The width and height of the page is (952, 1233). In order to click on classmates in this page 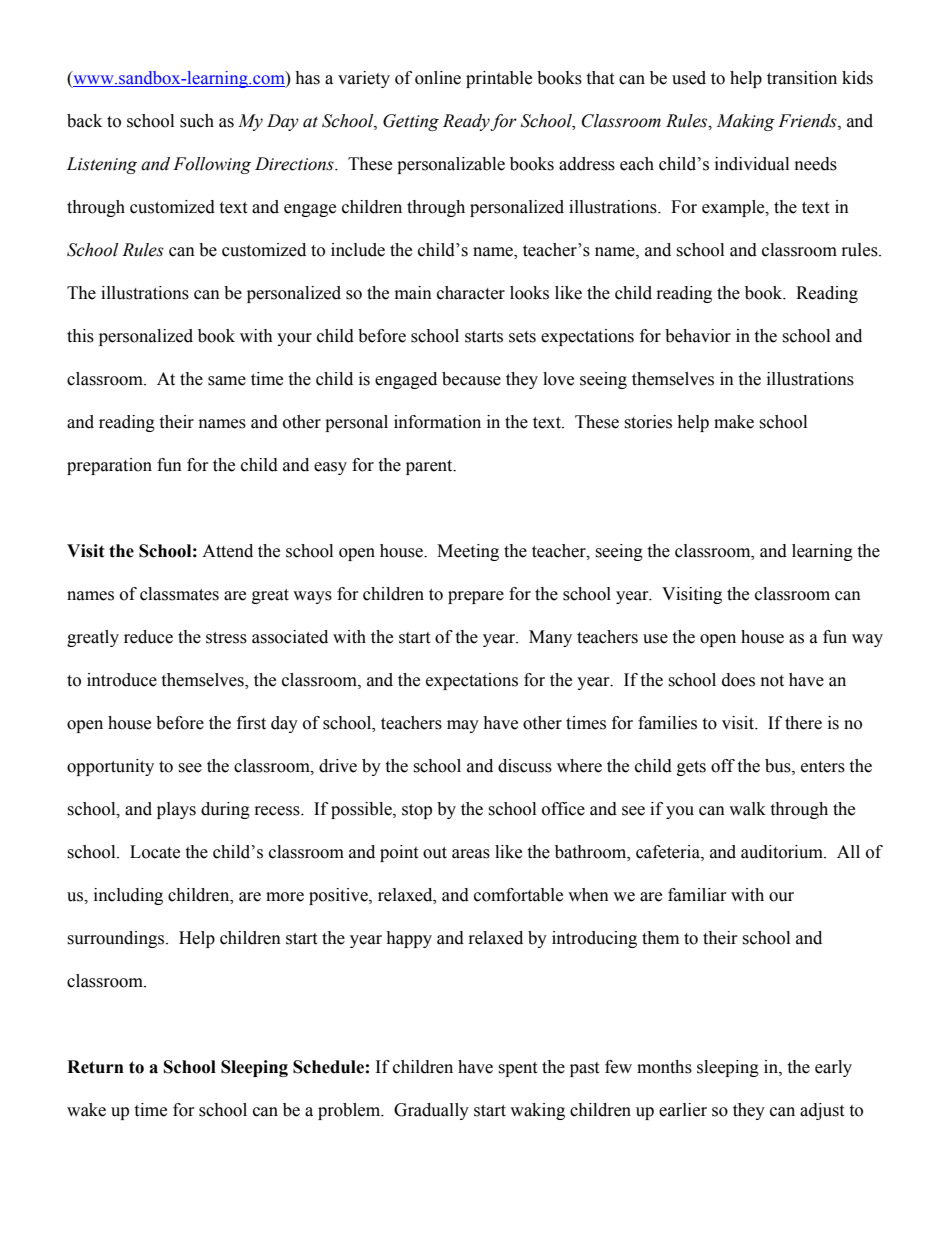, I will do `click(179, 594)`.
